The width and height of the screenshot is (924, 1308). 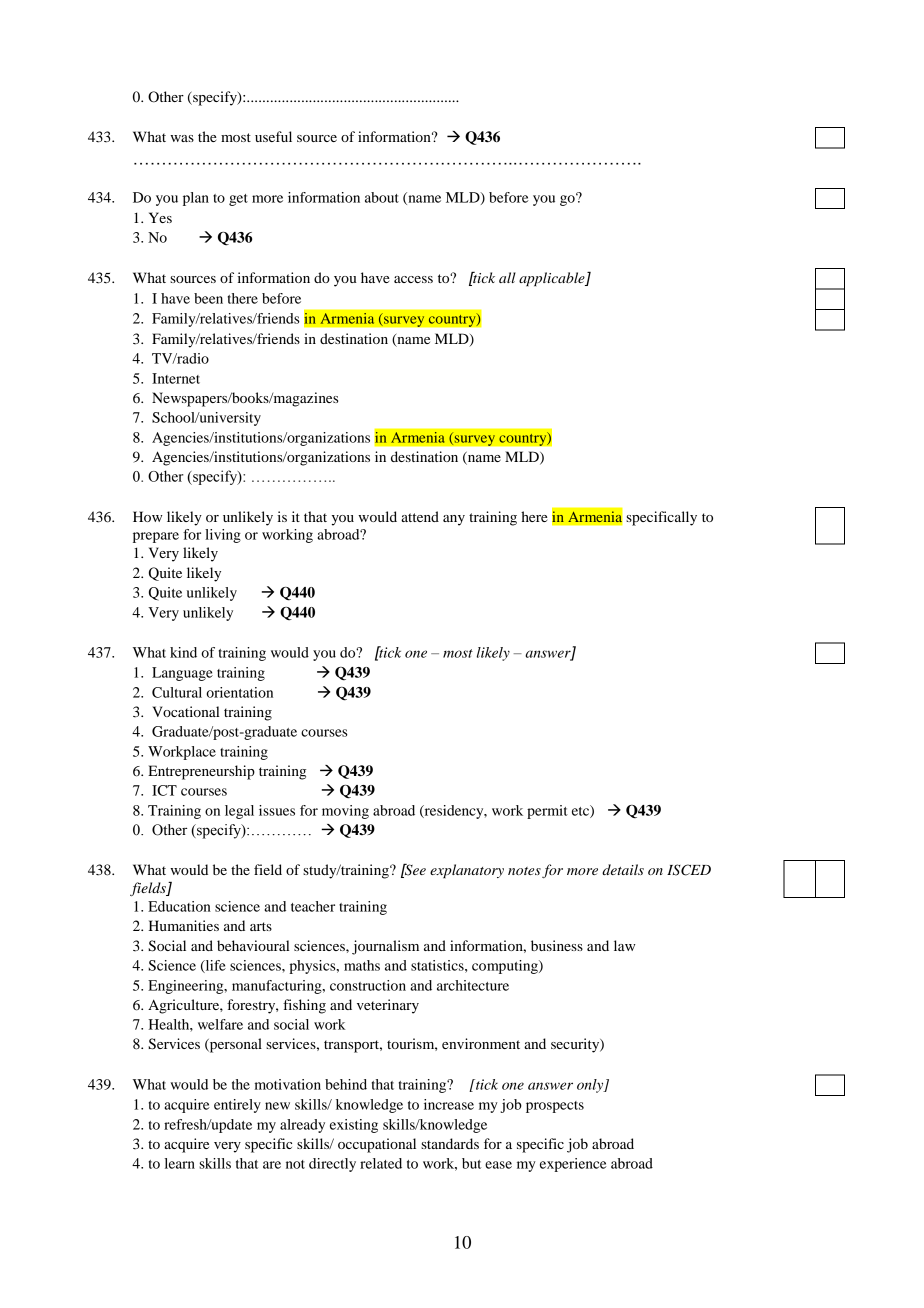 I want to click on applicable, so click(x=553, y=279).
